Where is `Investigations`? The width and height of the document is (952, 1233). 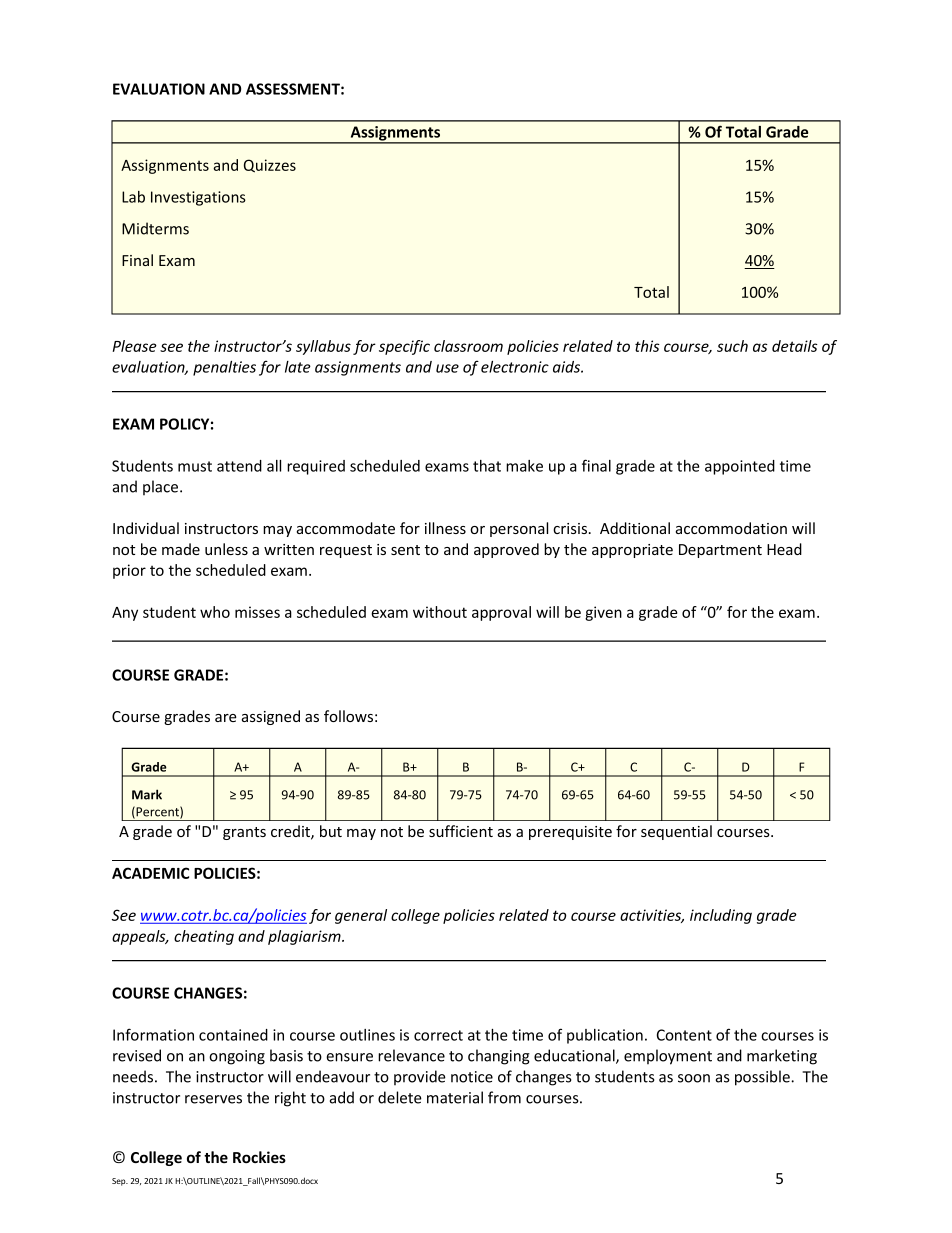
Investigations is located at coordinates (198, 198).
